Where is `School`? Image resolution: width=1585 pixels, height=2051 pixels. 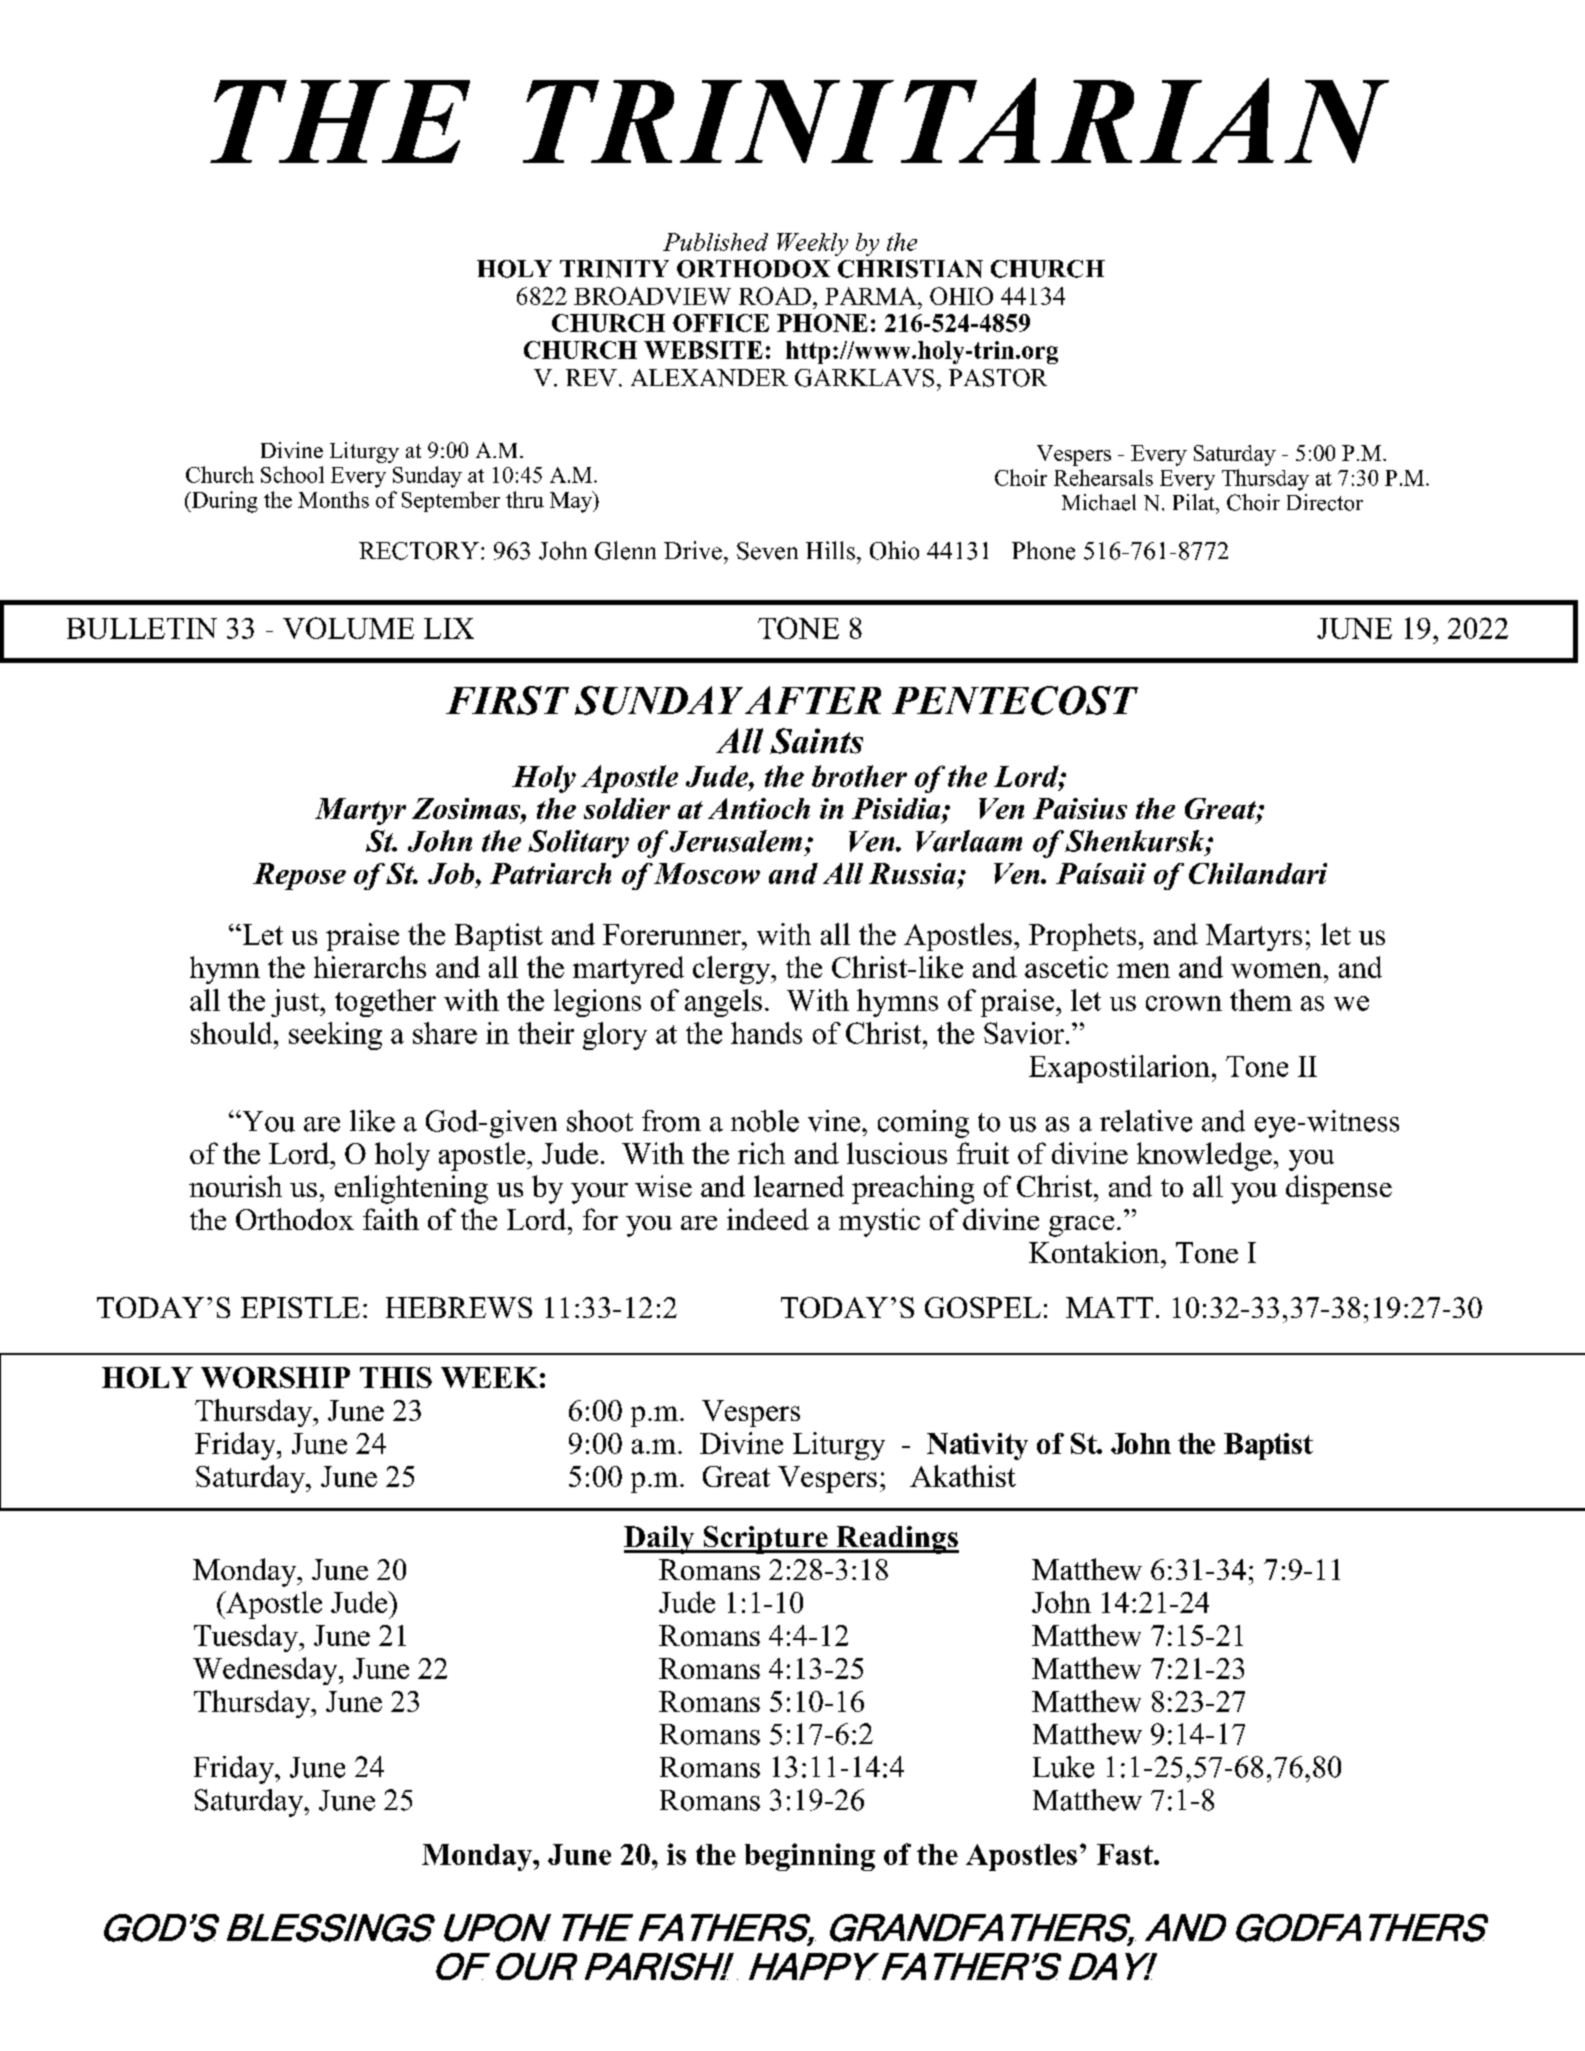 School is located at coordinates (292, 474).
